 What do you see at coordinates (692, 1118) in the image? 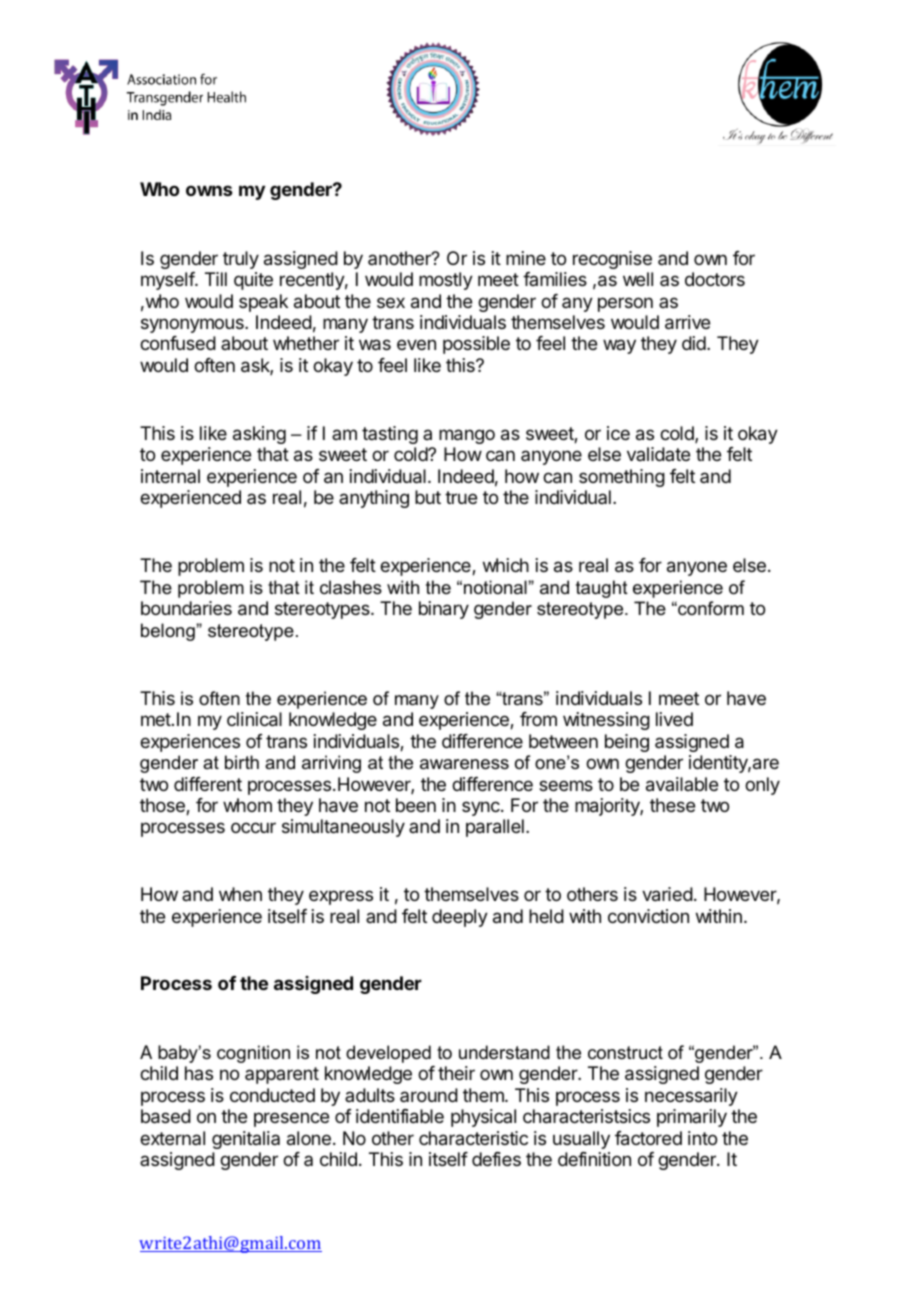
I see `primarily` at bounding box center [692, 1118].
